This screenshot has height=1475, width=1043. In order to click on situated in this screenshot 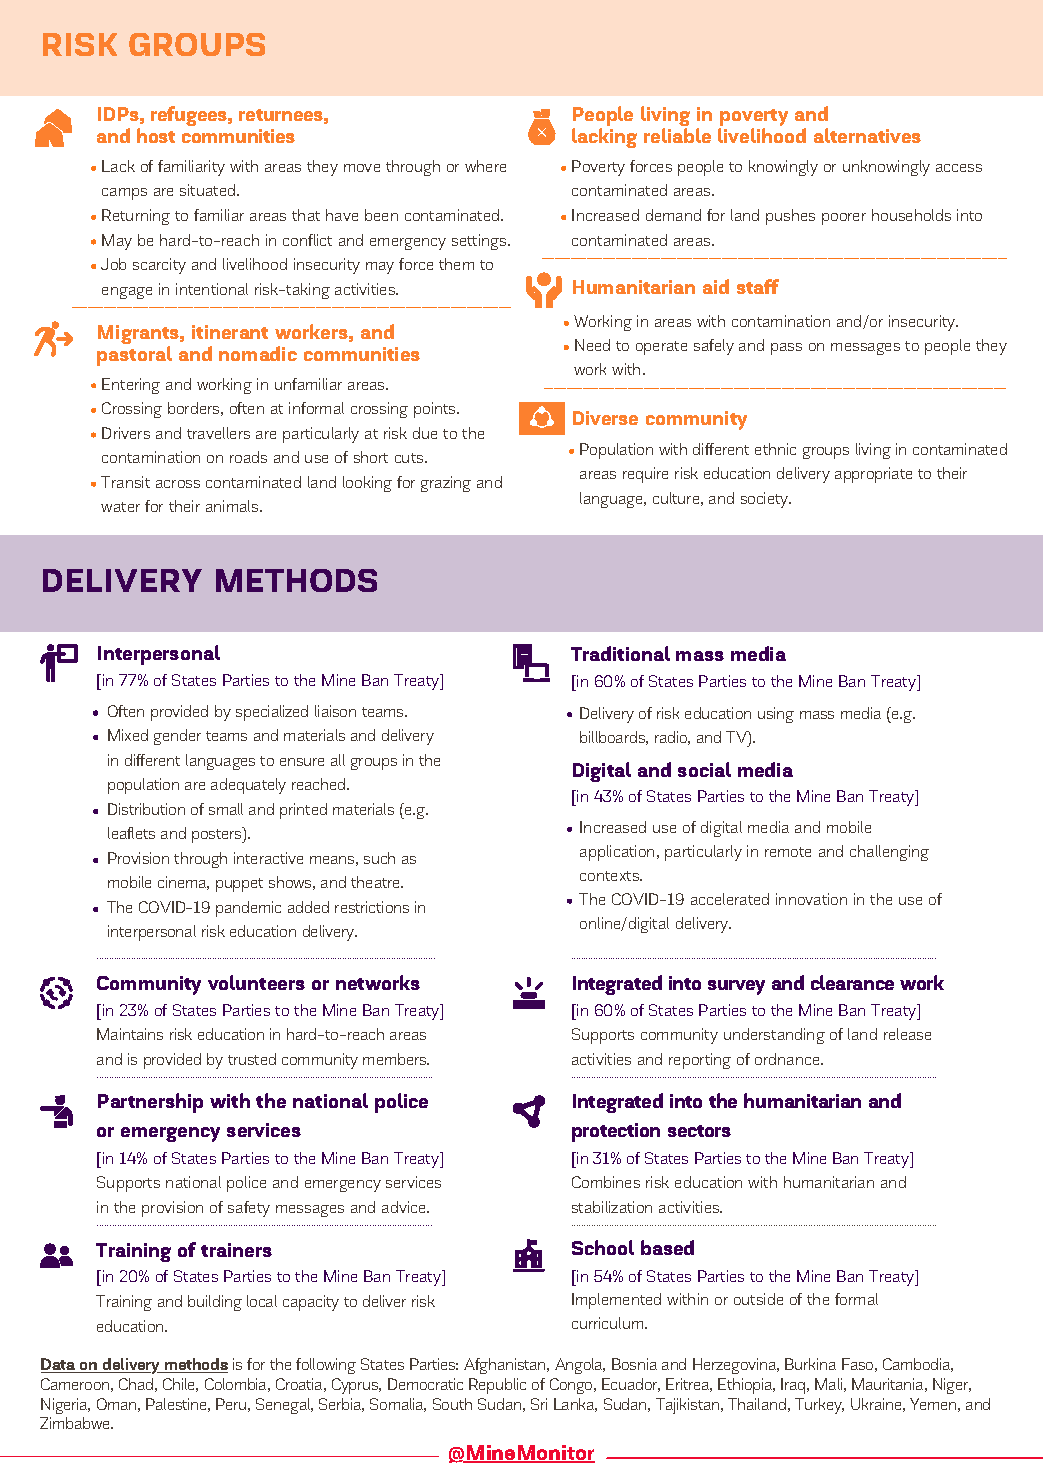, I will do `click(209, 190)`.
